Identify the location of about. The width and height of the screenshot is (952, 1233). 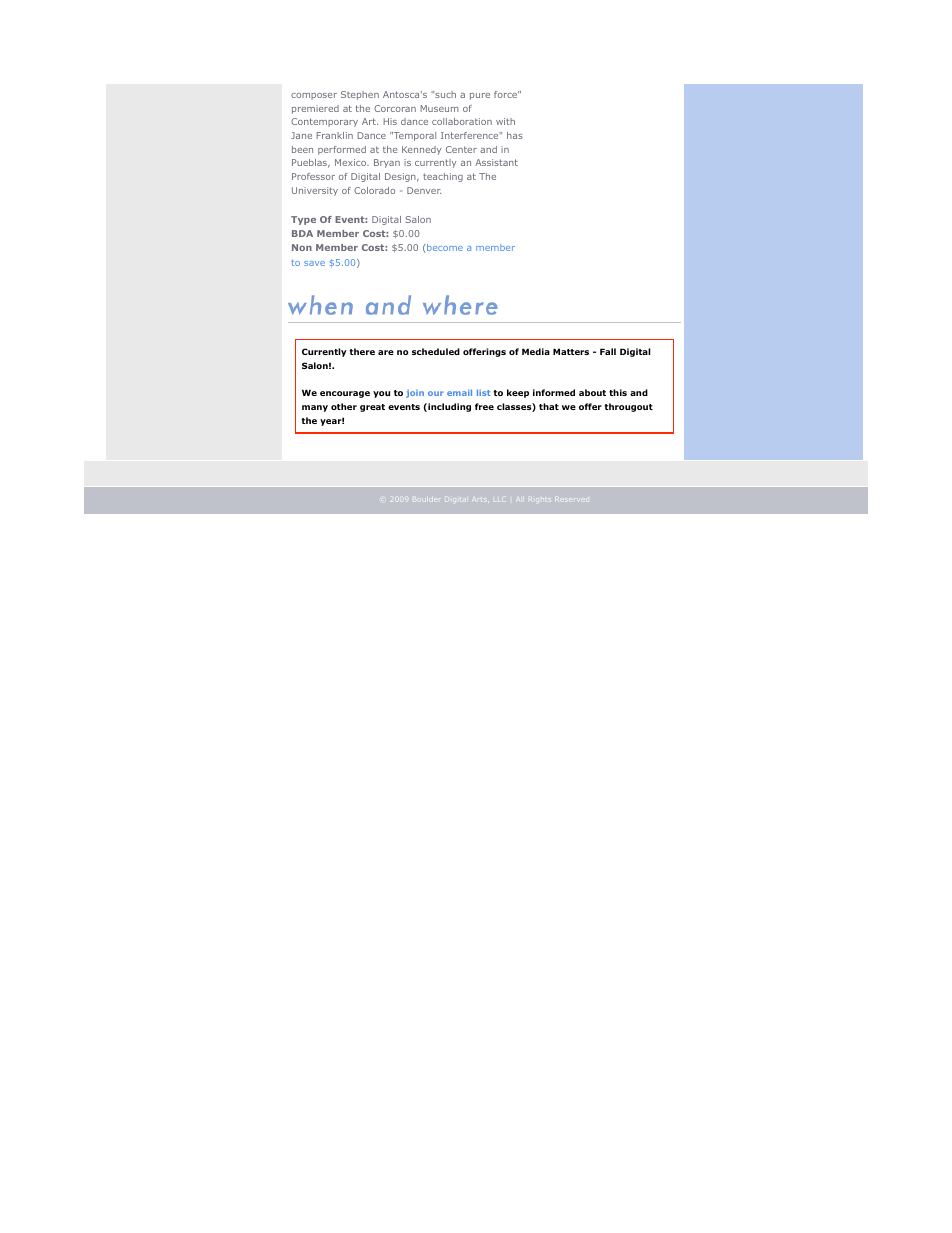
(592, 392).
